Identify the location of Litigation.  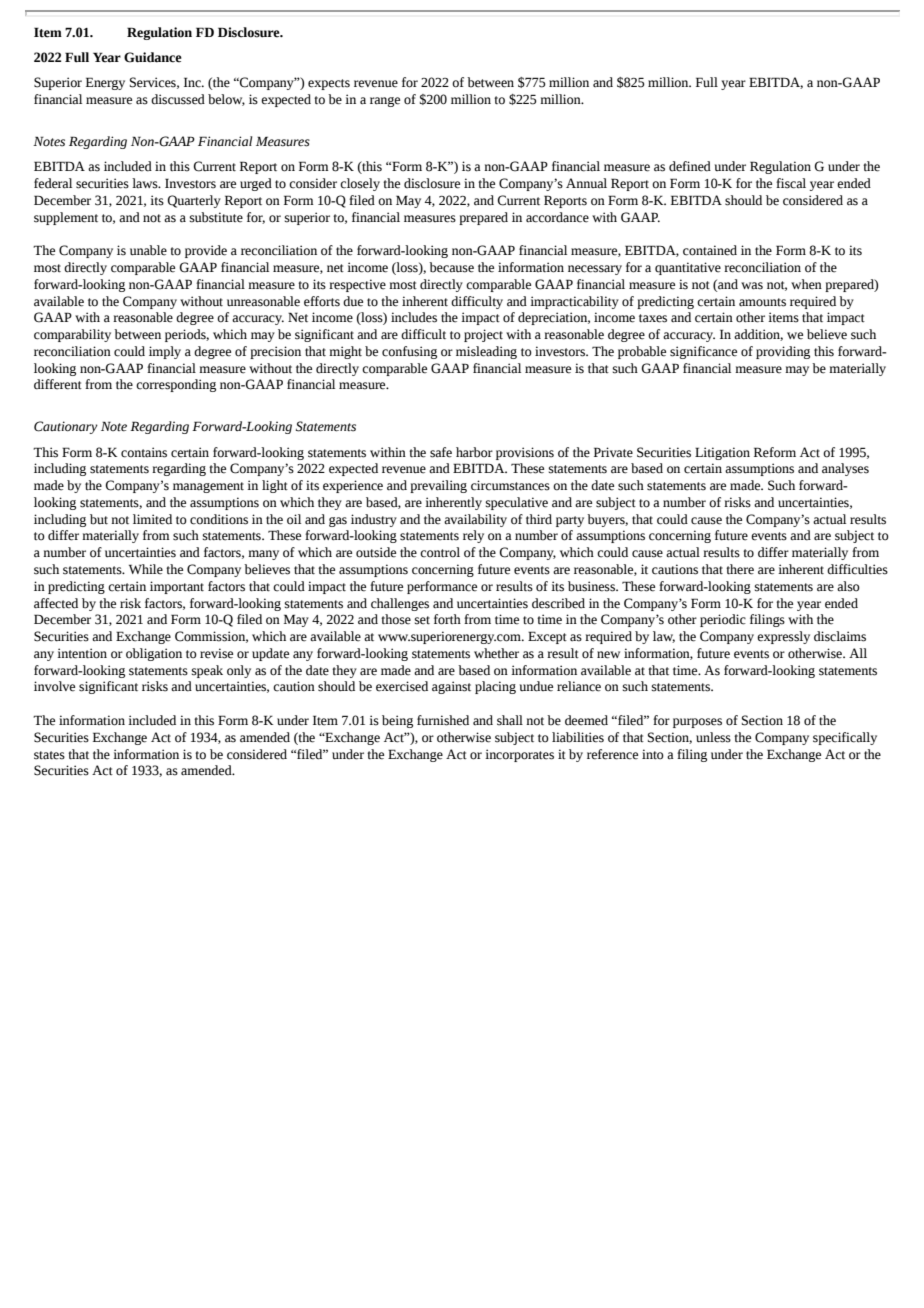
(722, 453).
